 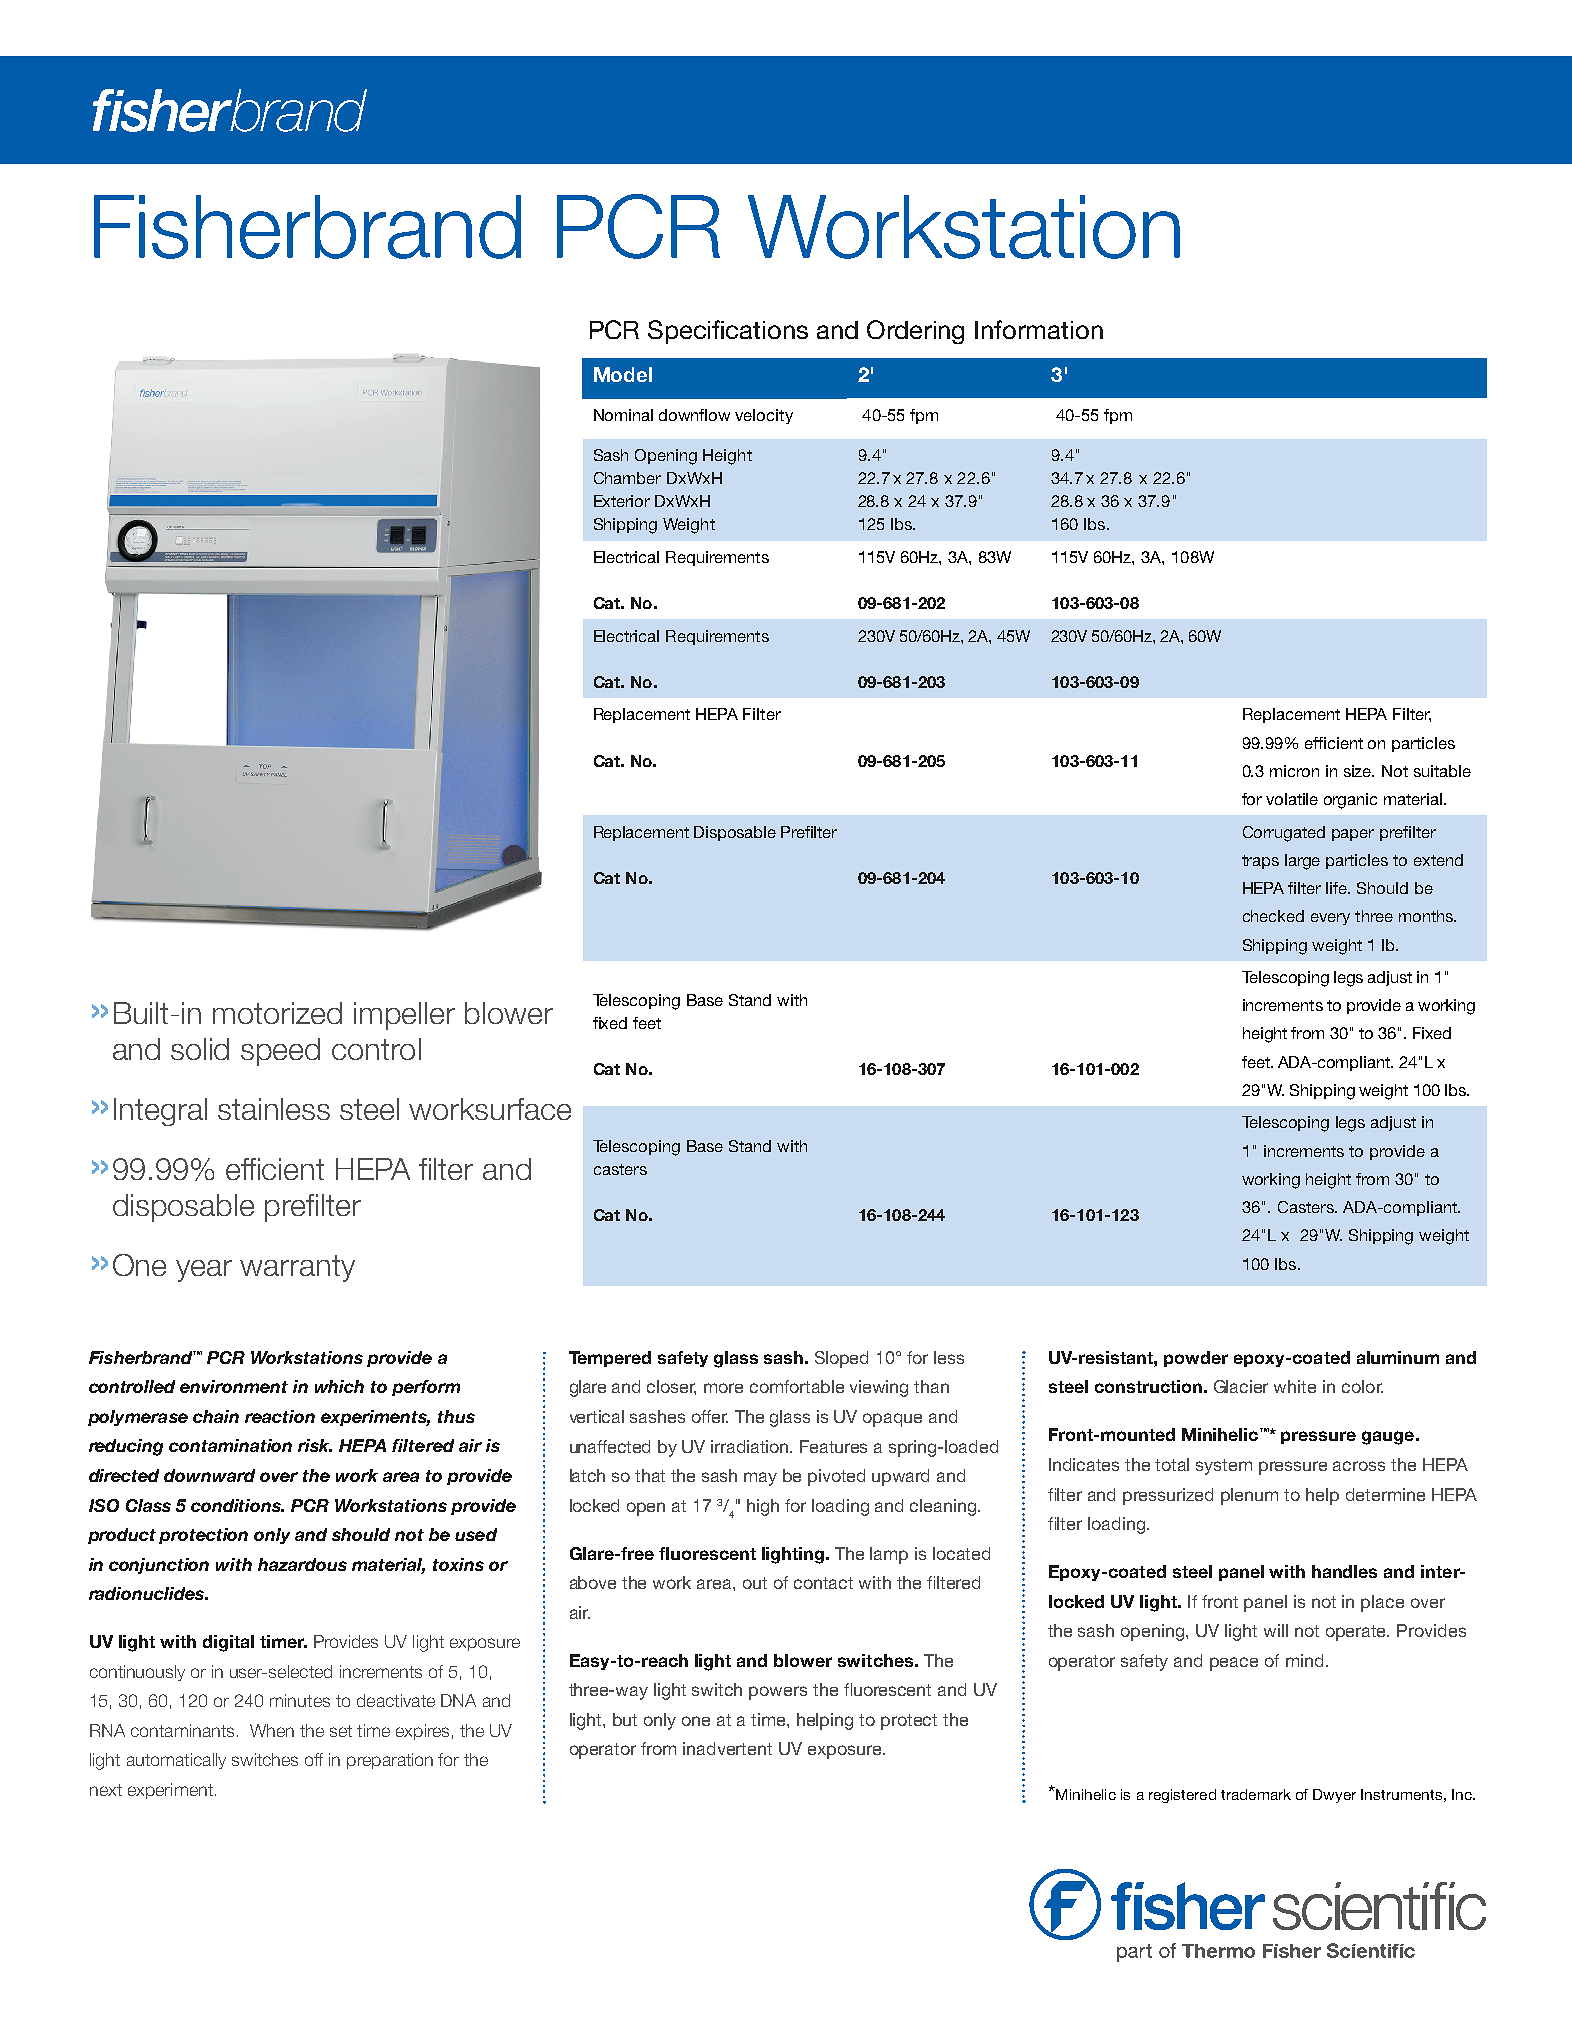 What do you see at coordinates (280, 1052) in the document?
I see `speed` at bounding box center [280, 1052].
